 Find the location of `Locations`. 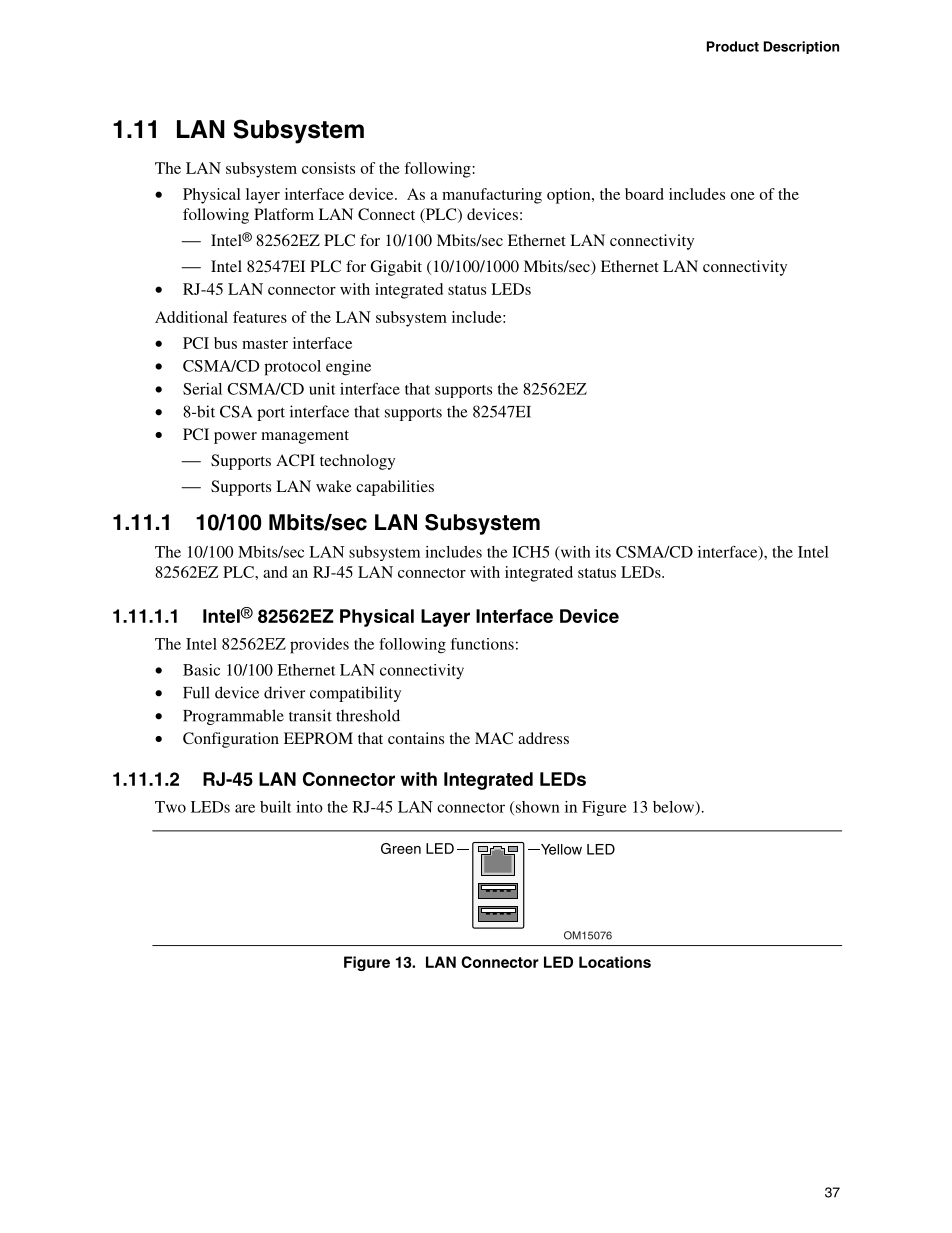

Locations is located at coordinates (615, 962).
